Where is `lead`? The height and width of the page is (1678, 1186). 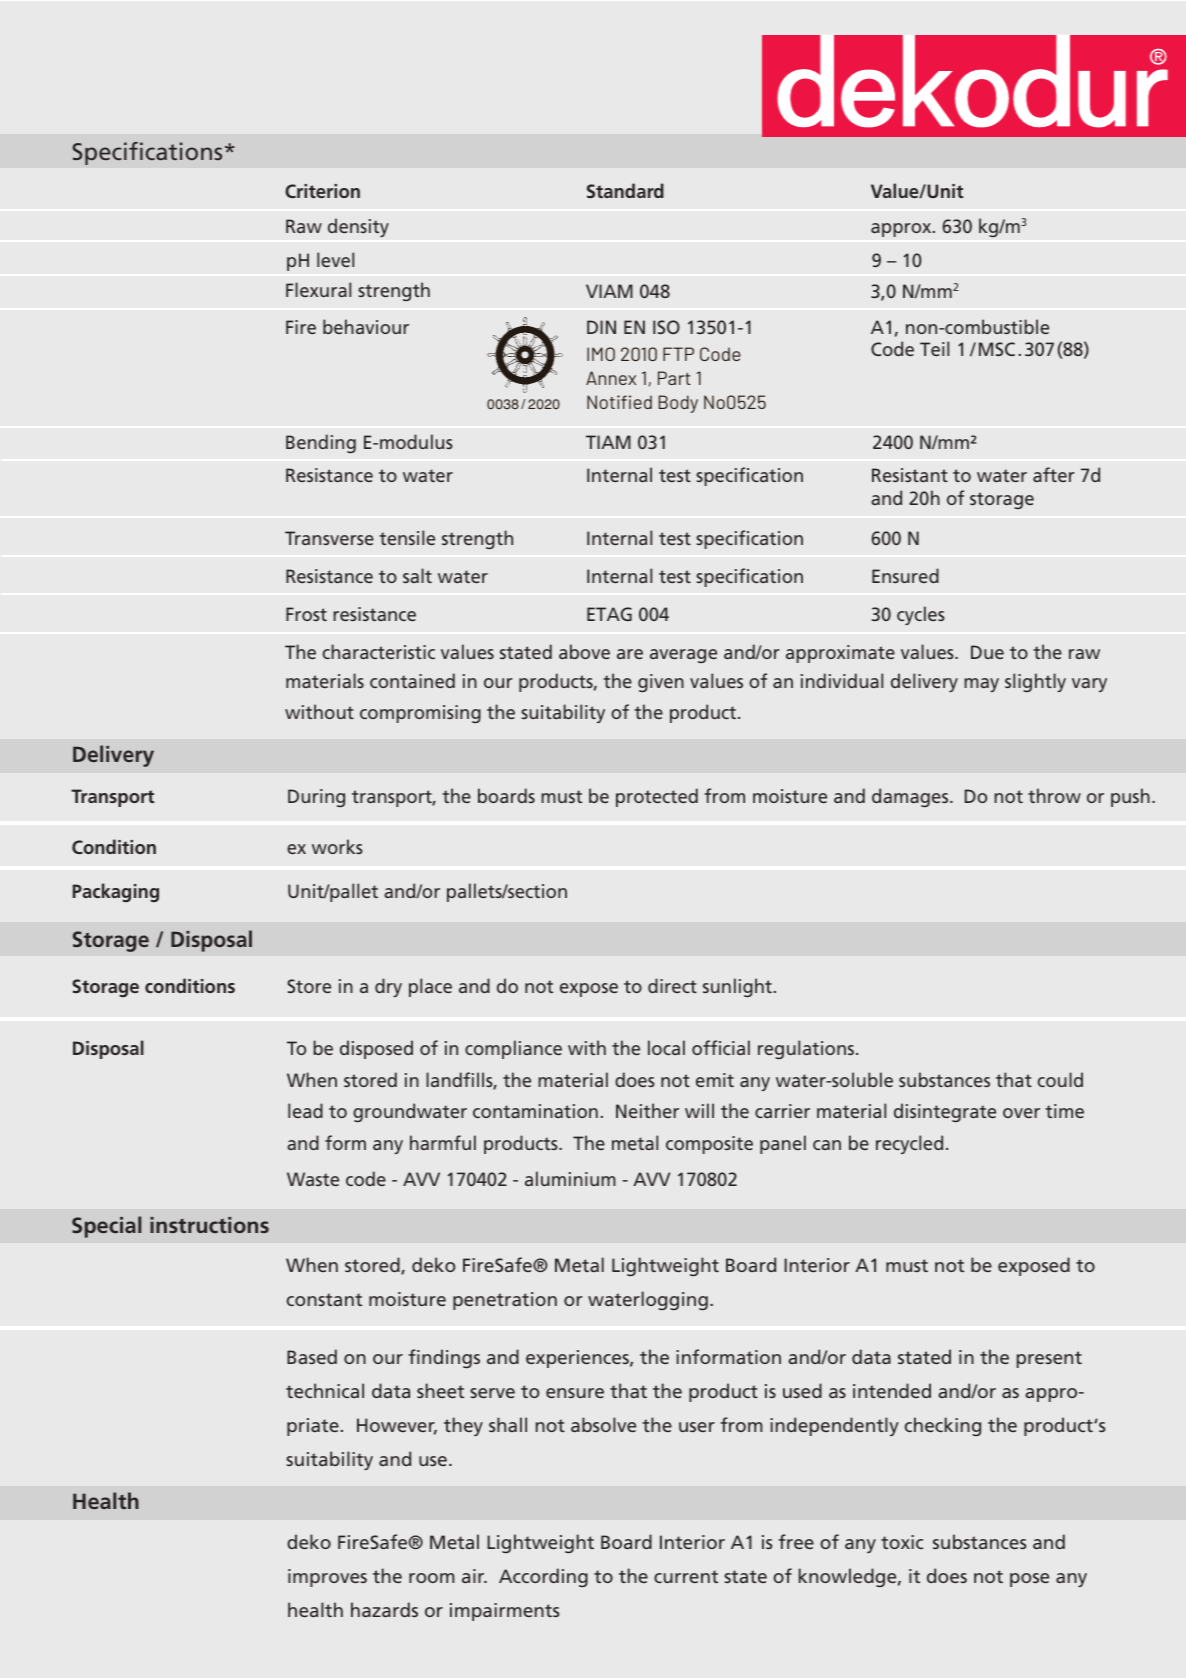
lead is located at coordinates (305, 1110).
